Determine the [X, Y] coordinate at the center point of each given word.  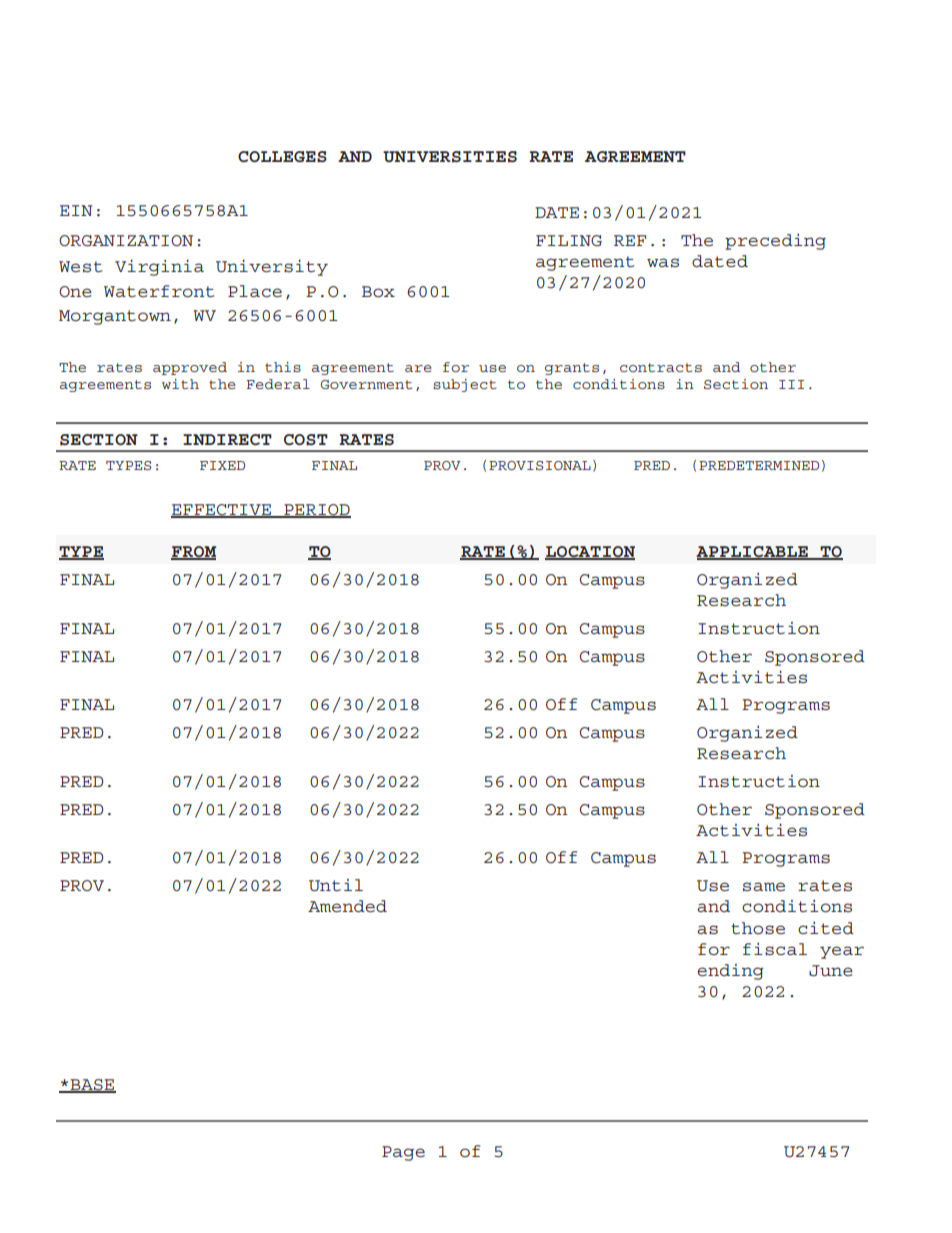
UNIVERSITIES [450, 157]
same [764, 886]
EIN [76, 210]
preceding [775, 242]
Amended [347, 906]
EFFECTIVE [222, 511]
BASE [92, 1086]
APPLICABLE [753, 553]
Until [336, 885]
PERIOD [316, 511]
